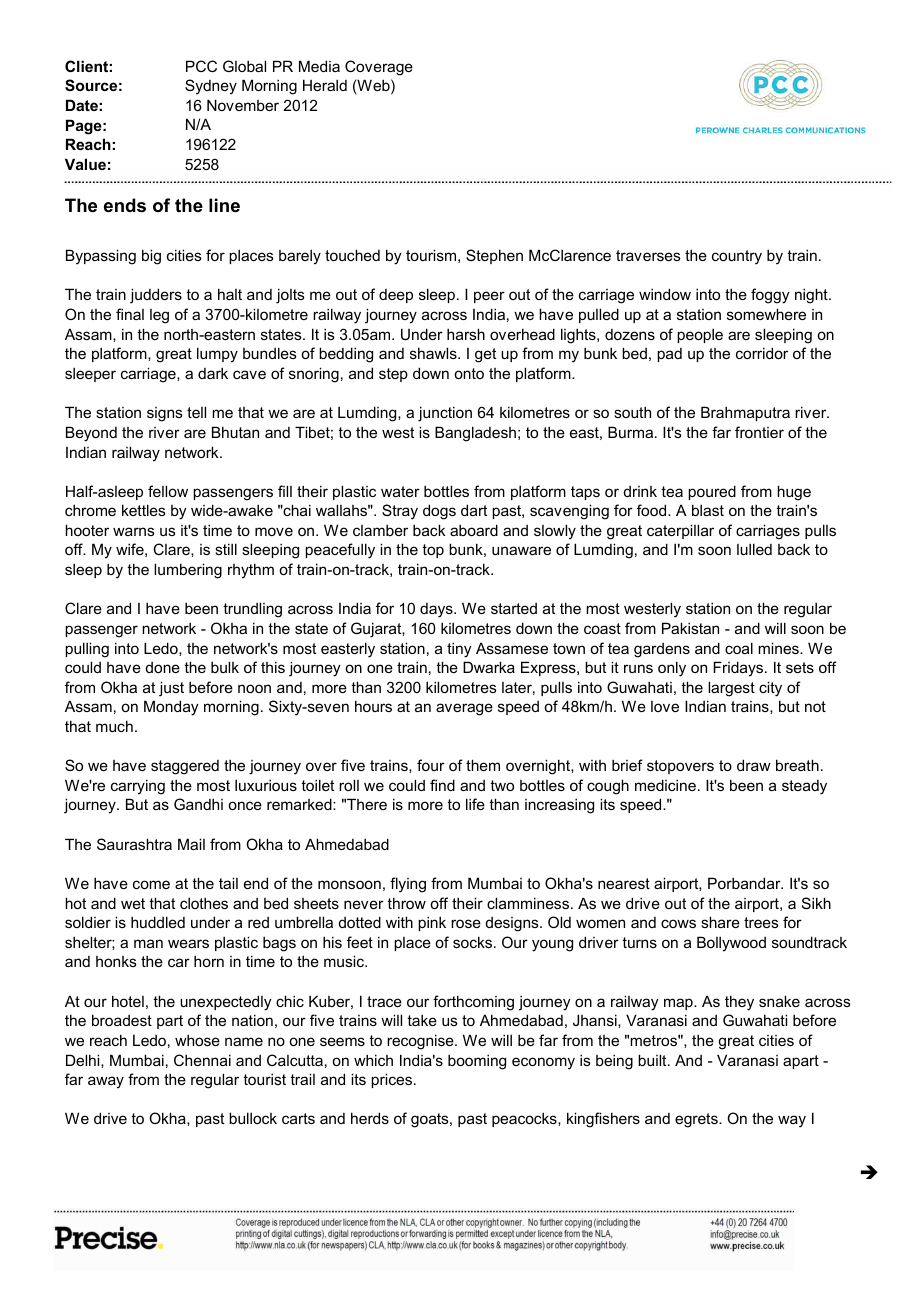 This screenshot has height=1307, width=924. Describe the element at coordinates (393, 1080) in the screenshot. I see `prices` at that location.
